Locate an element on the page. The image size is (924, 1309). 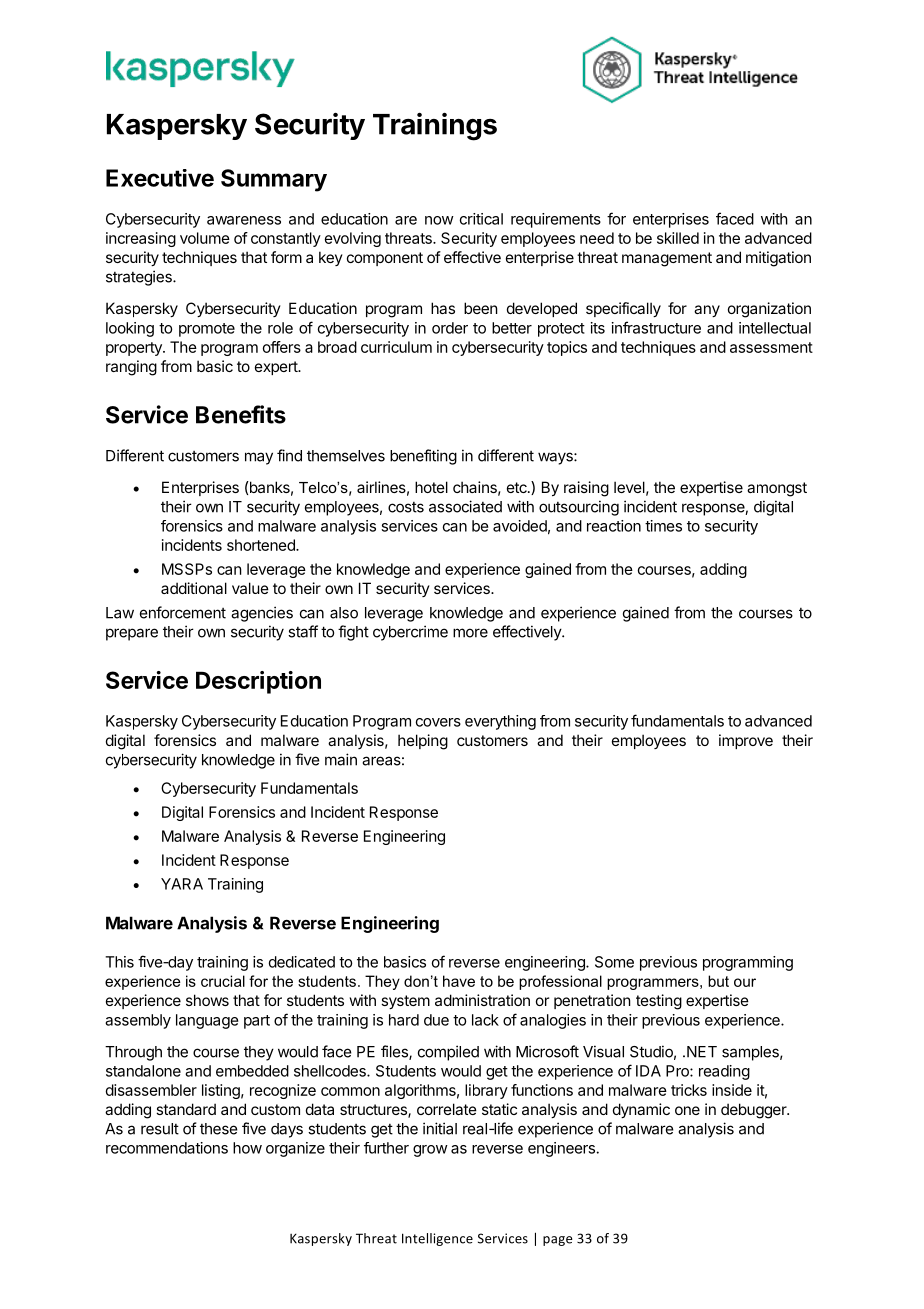
skilled is located at coordinates (678, 238).
